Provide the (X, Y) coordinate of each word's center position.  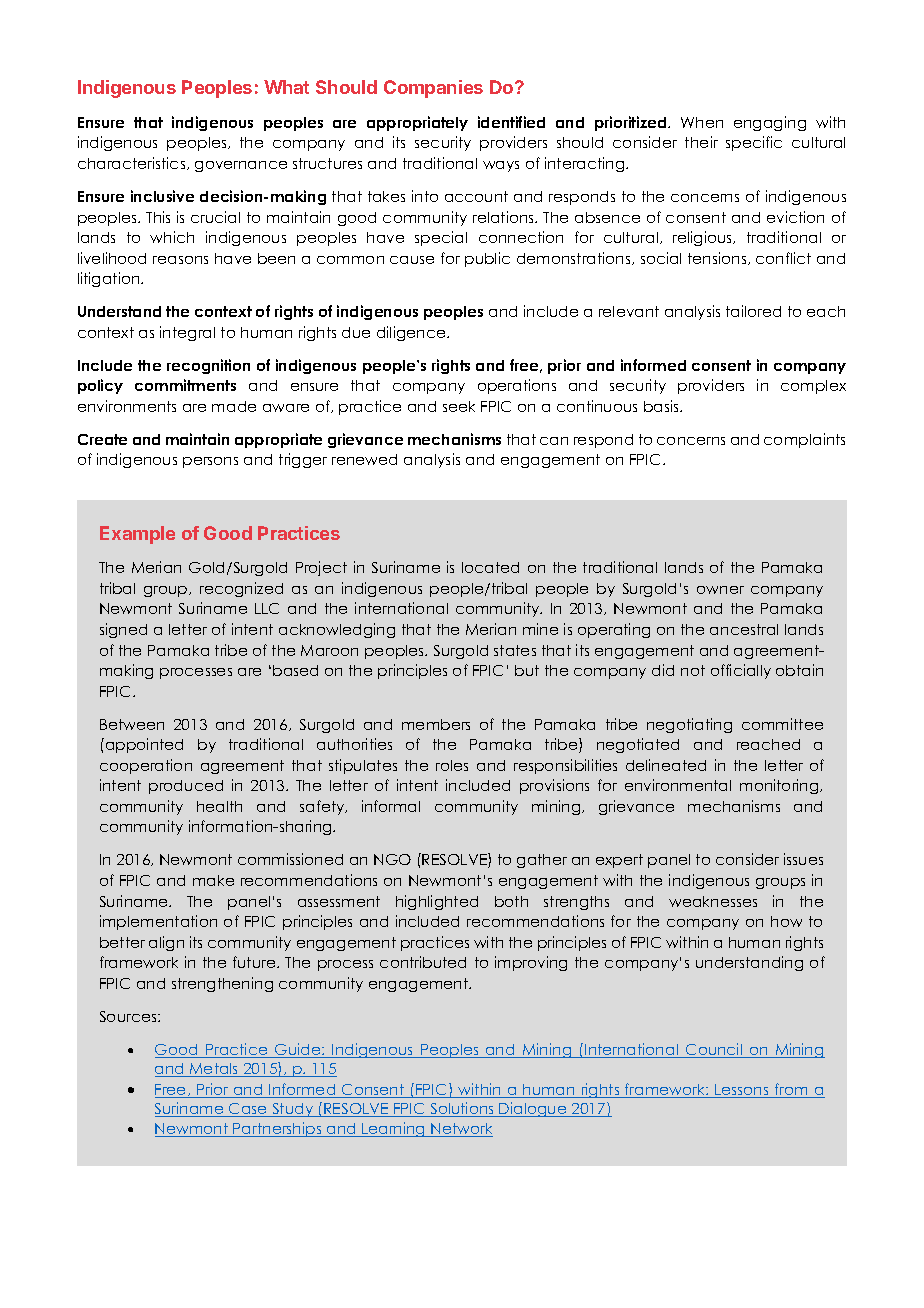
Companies (433, 89)
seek (459, 406)
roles (452, 765)
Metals (214, 1070)
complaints (804, 440)
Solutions (462, 1109)
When (702, 122)
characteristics (133, 163)
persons (210, 462)
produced (186, 787)
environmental (678, 785)
